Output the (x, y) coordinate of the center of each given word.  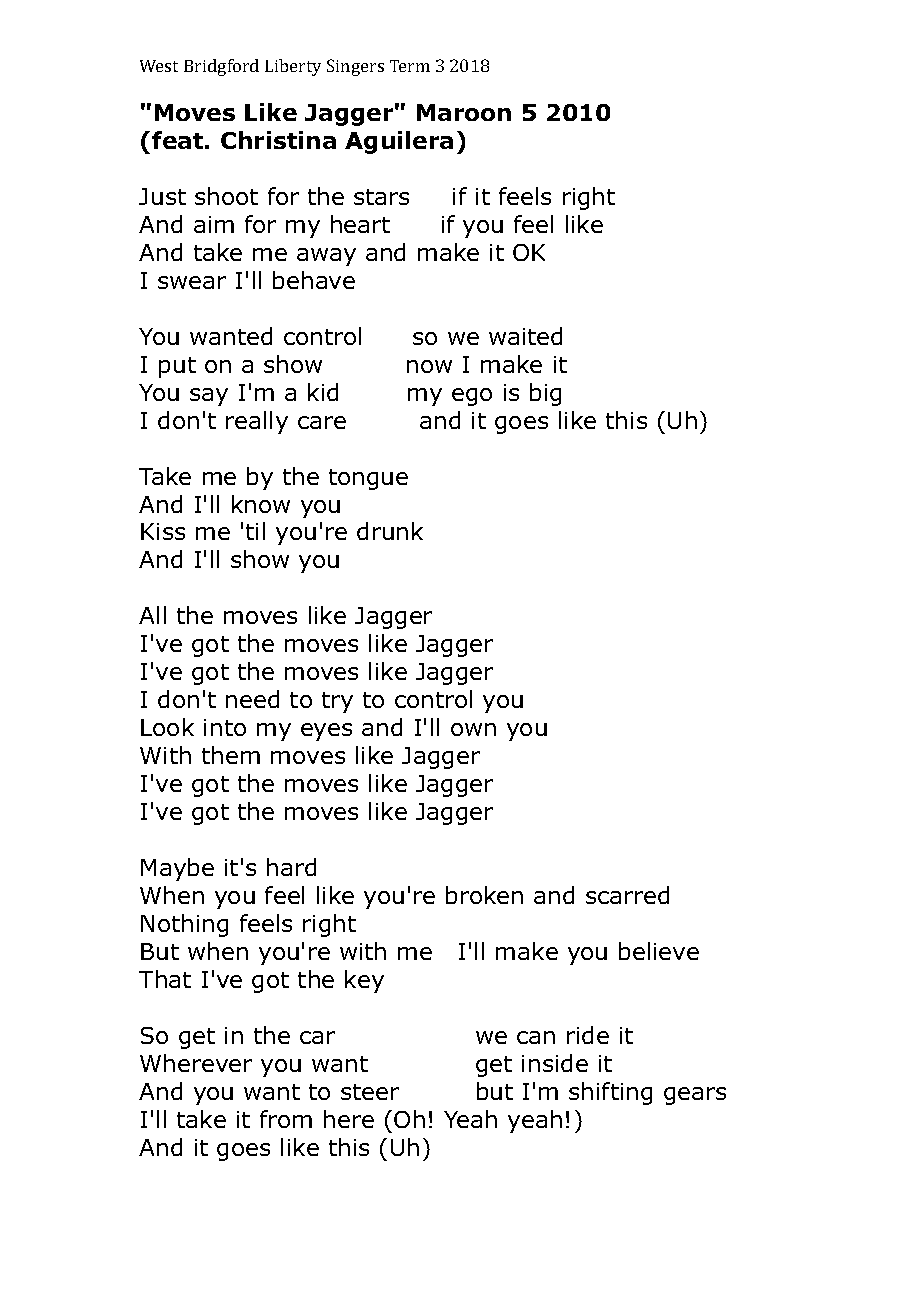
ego (472, 397)
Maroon (464, 112)
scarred (627, 895)
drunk (390, 531)
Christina (278, 140)
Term (410, 66)
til (255, 531)
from (286, 1119)
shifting (610, 1093)
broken (484, 895)
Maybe (177, 869)
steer (370, 1092)
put (177, 367)
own (473, 729)
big (545, 394)
